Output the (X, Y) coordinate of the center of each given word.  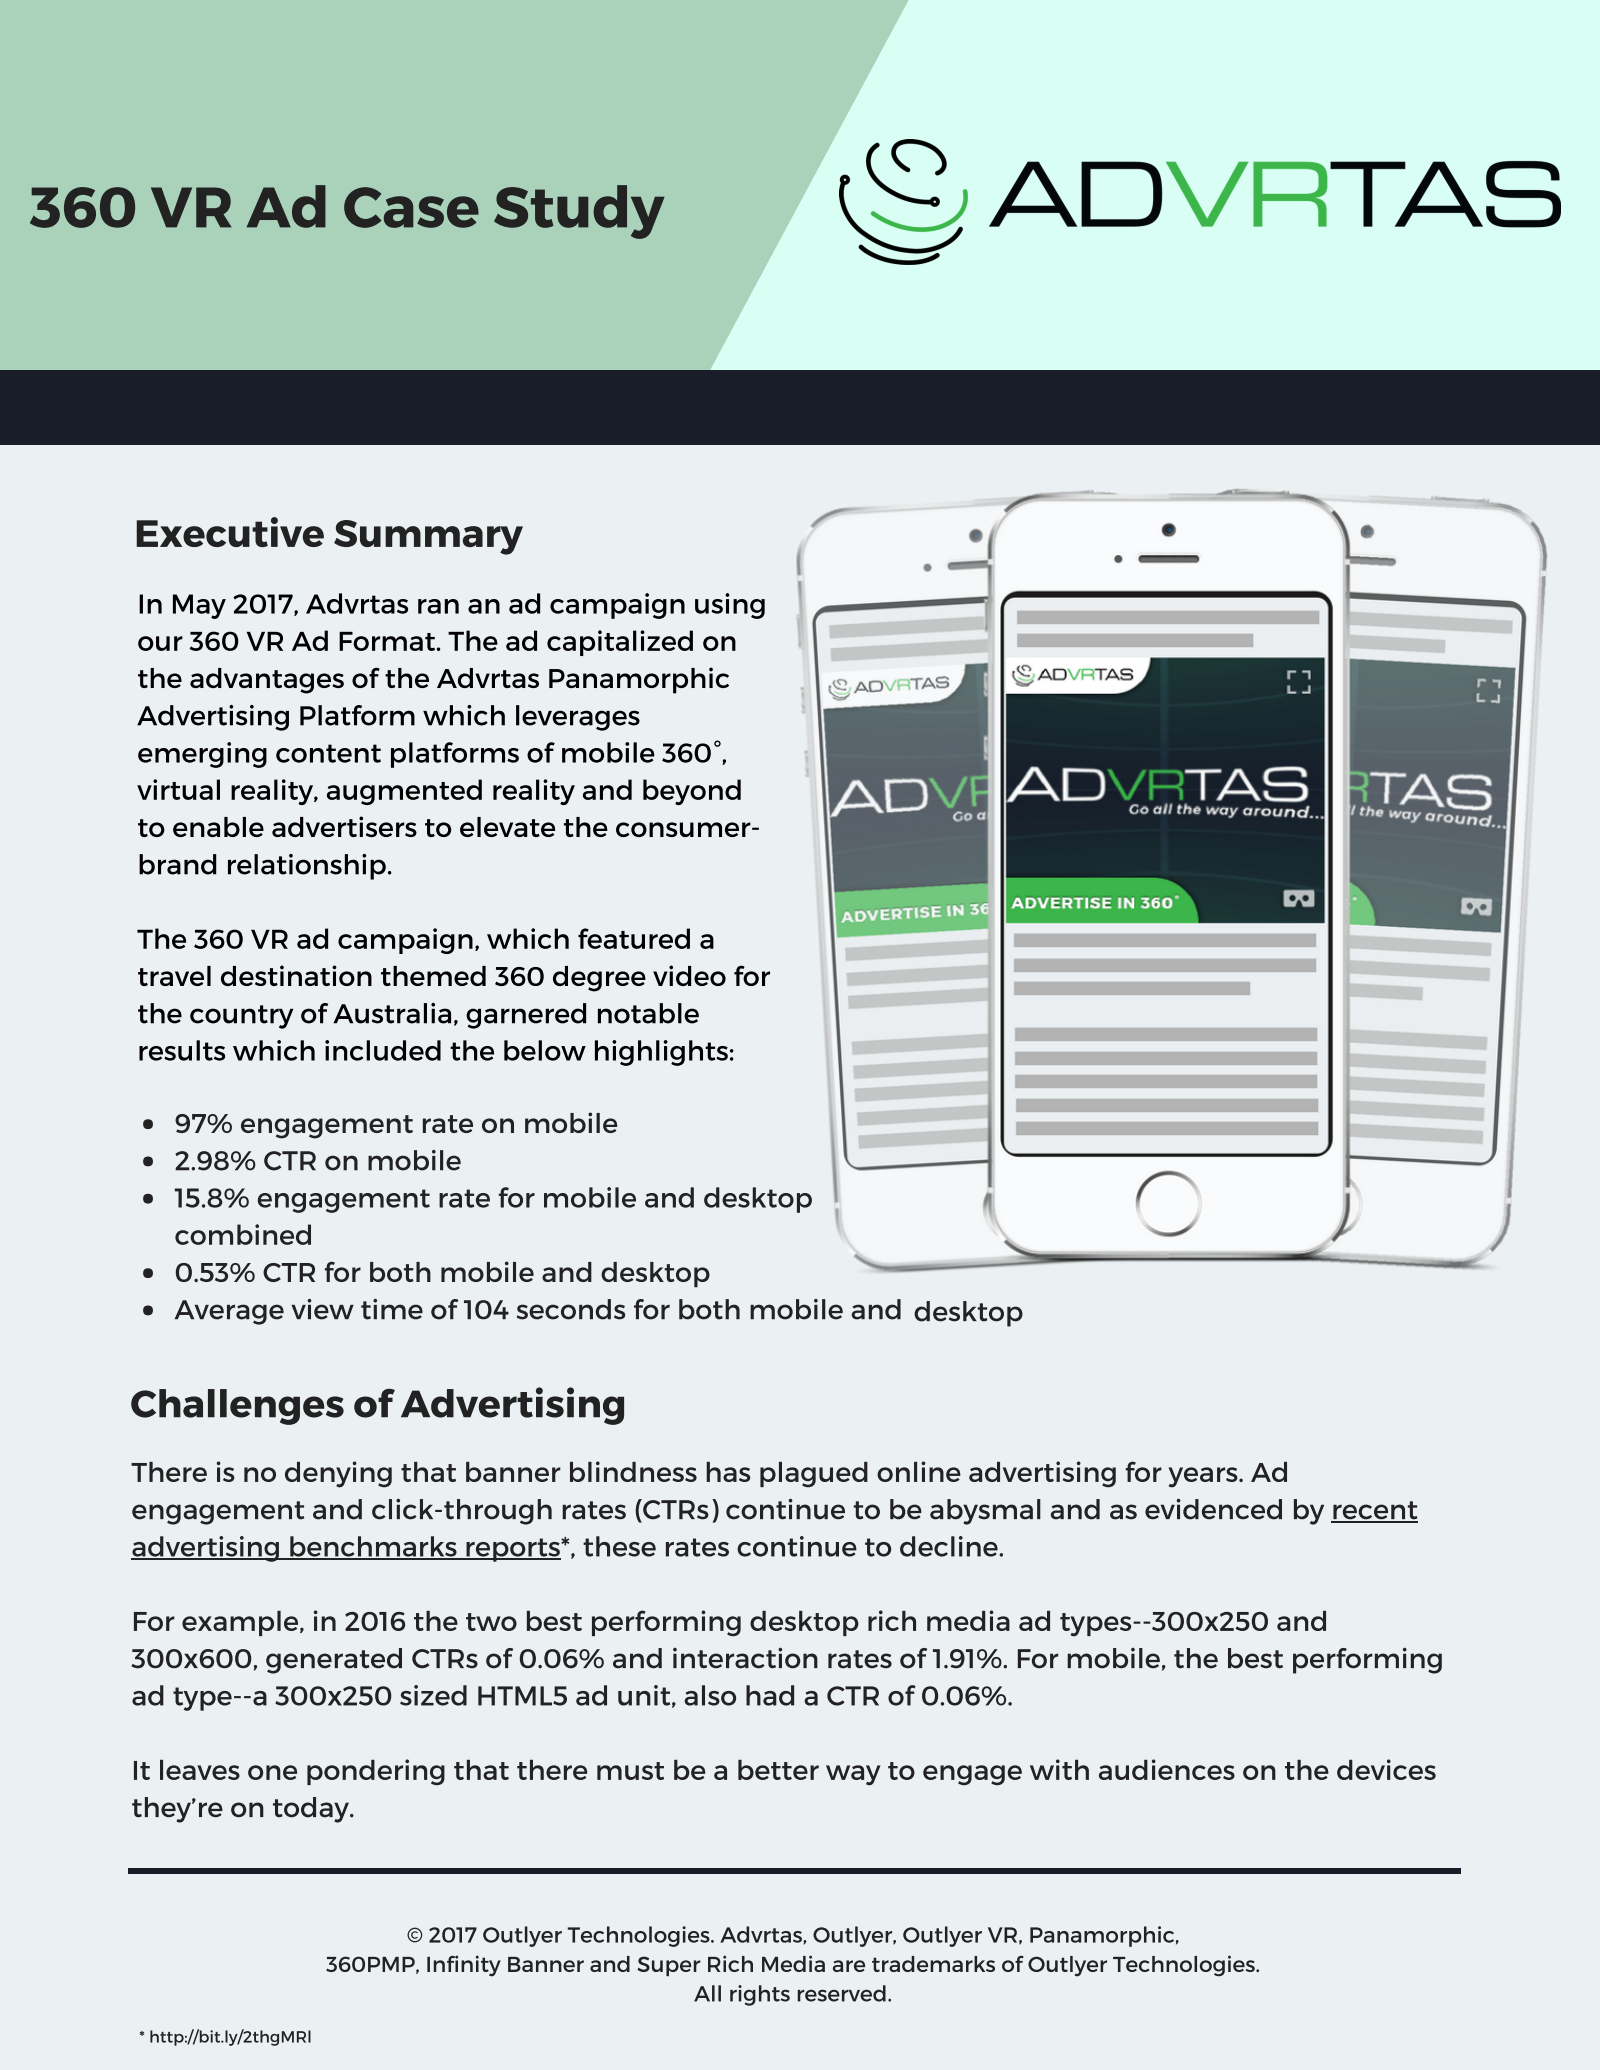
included (383, 1050)
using (730, 606)
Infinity (464, 1966)
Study (579, 212)
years (1204, 1477)
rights (760, 1995)
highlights (661, 1053)
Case (411, 207)
